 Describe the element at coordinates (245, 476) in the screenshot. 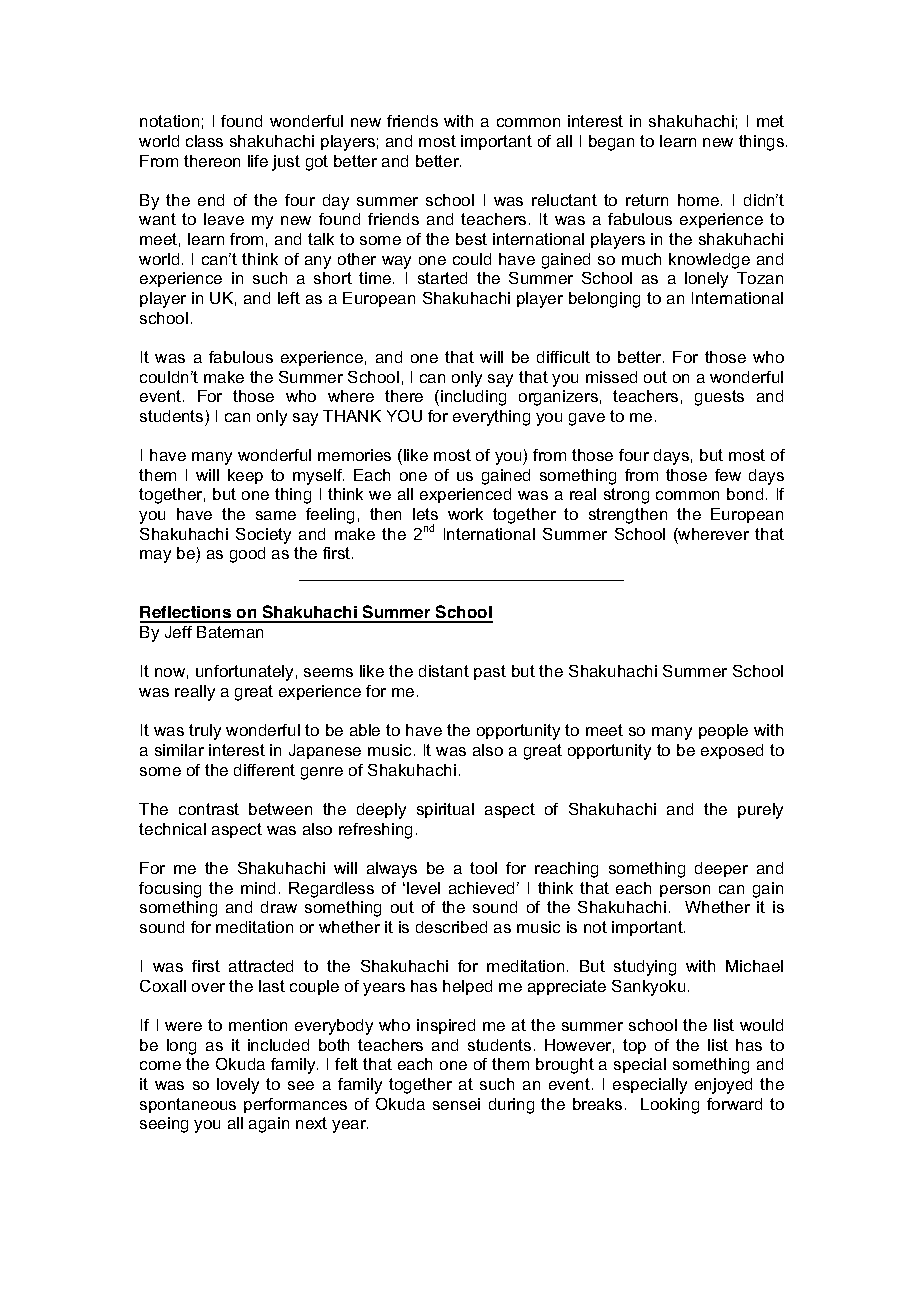

I see `keep` at that location.
